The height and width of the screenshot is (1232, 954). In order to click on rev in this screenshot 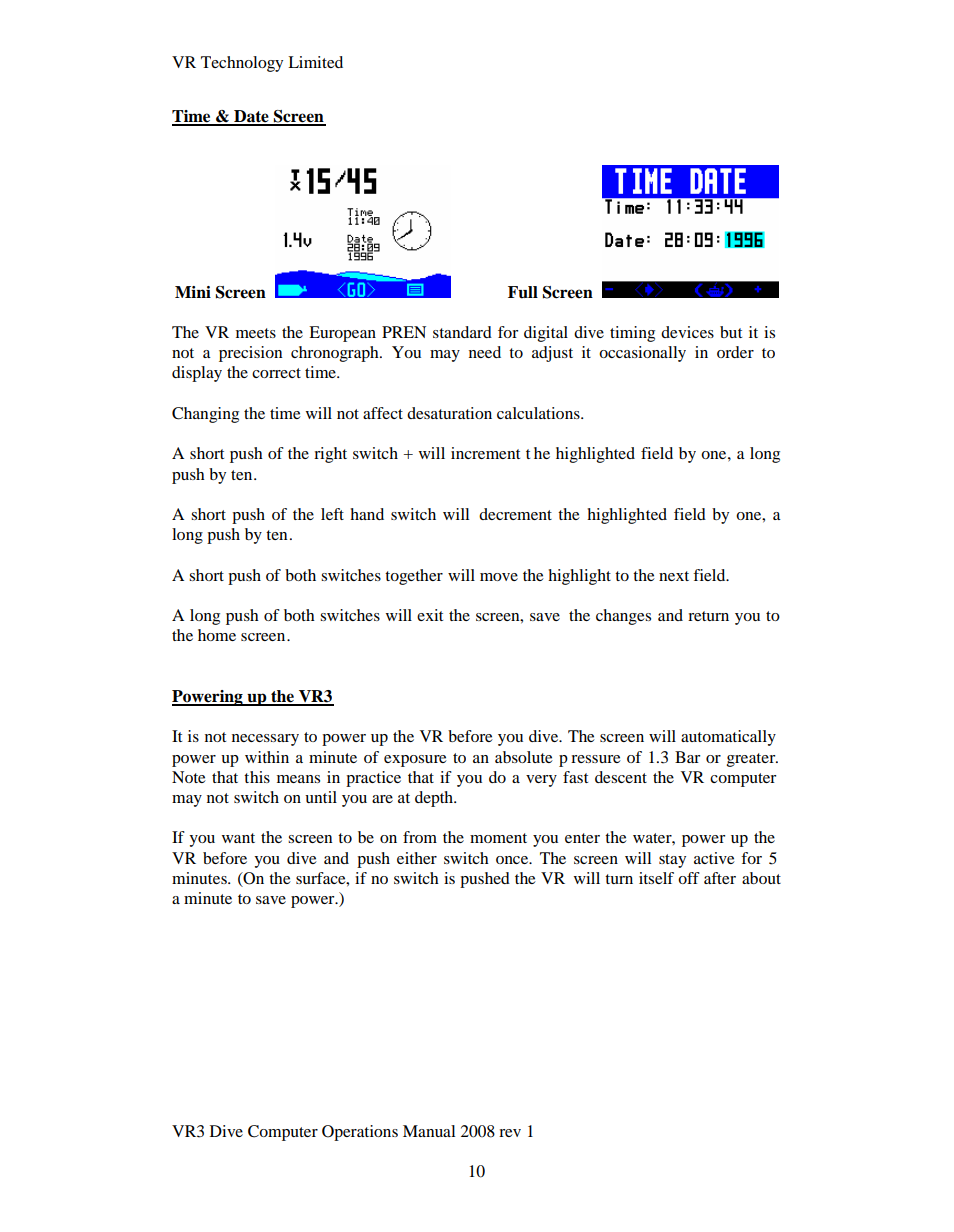, I will do `click(510, 1133)`.
